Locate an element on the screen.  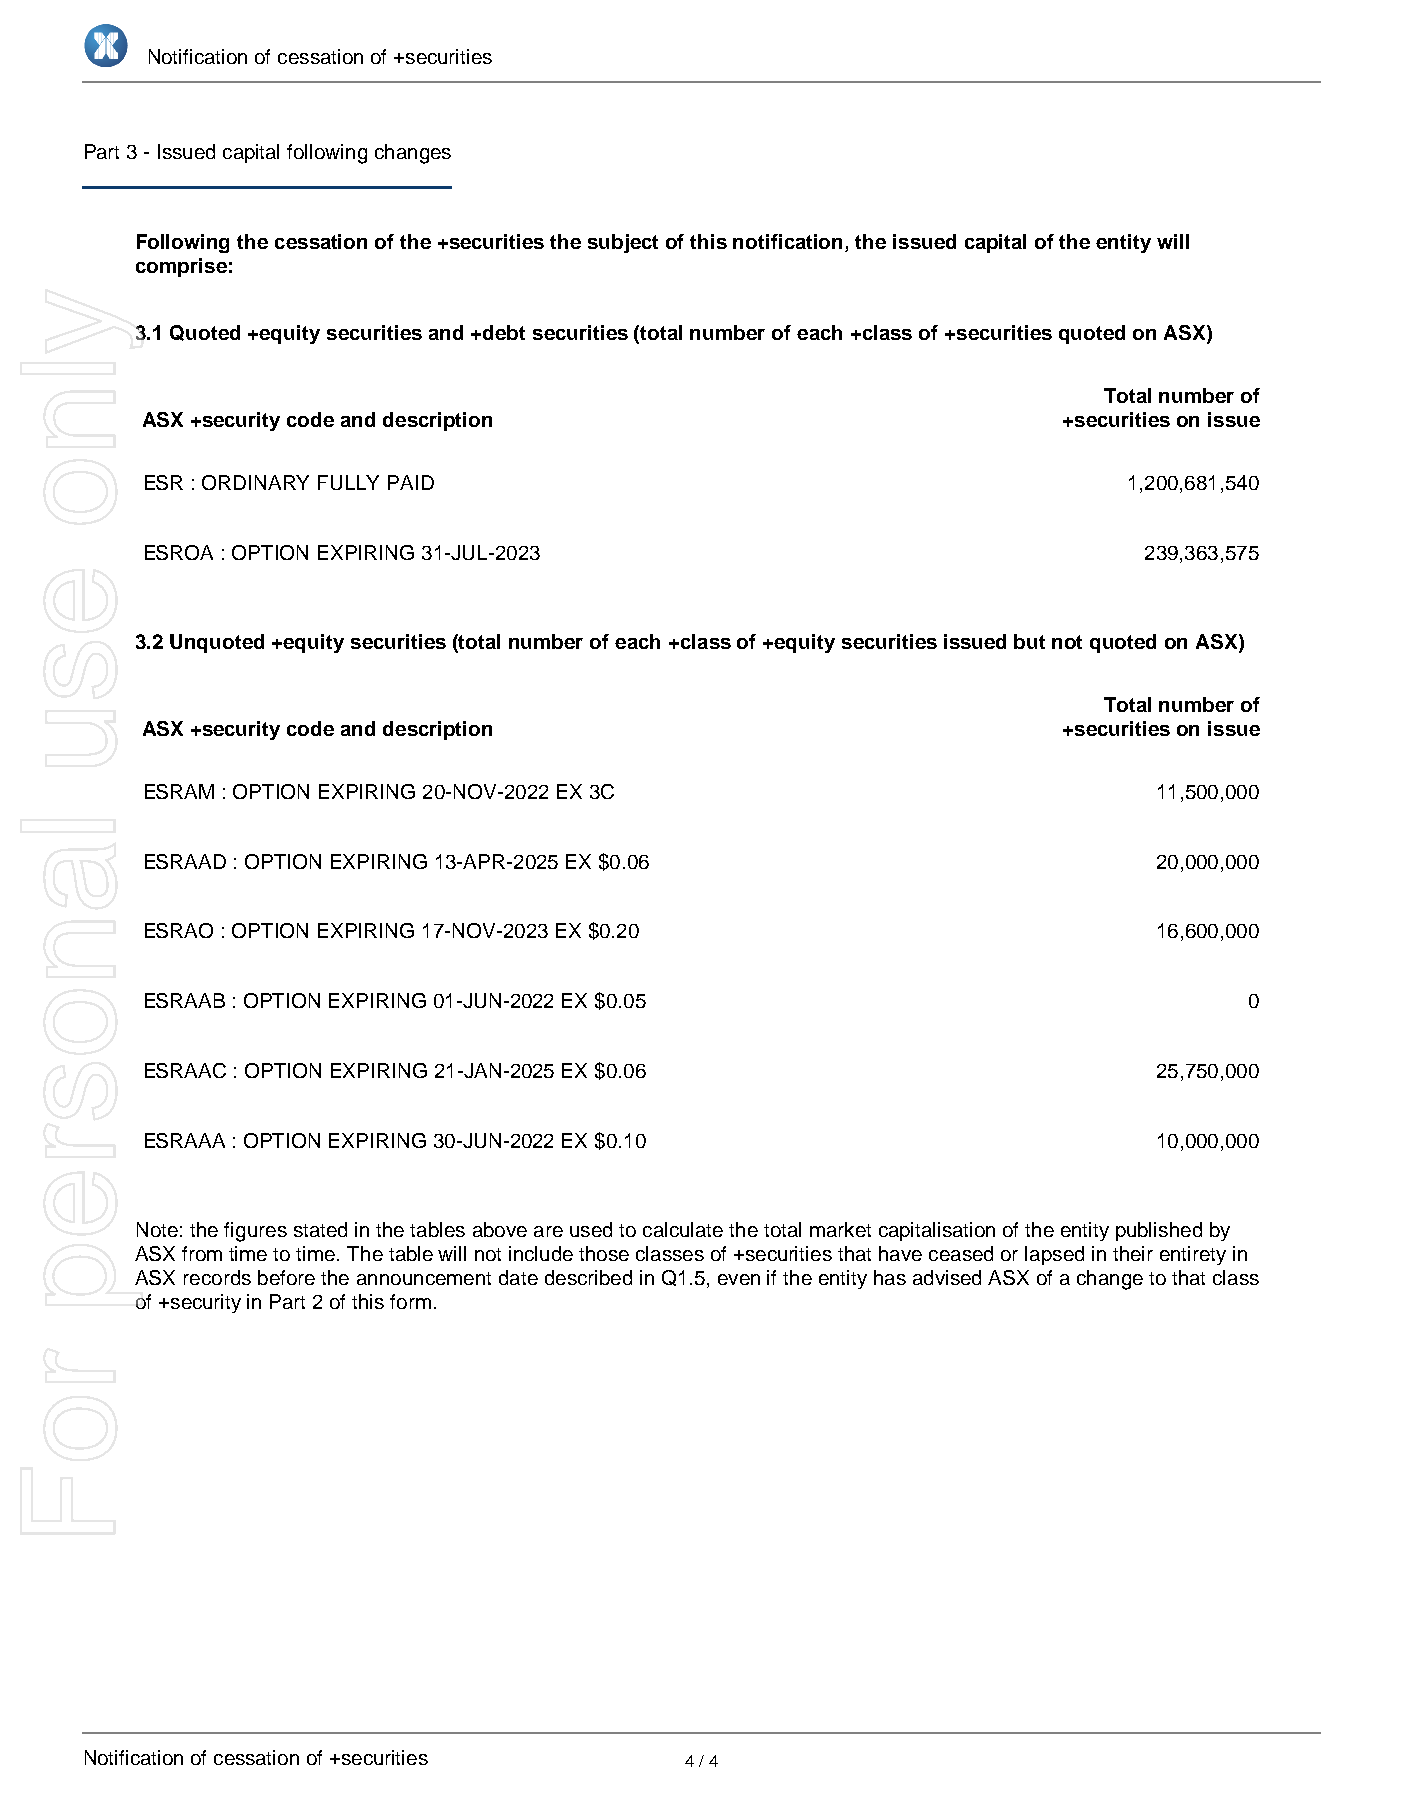
debt is located at coordinates (504, 332).
